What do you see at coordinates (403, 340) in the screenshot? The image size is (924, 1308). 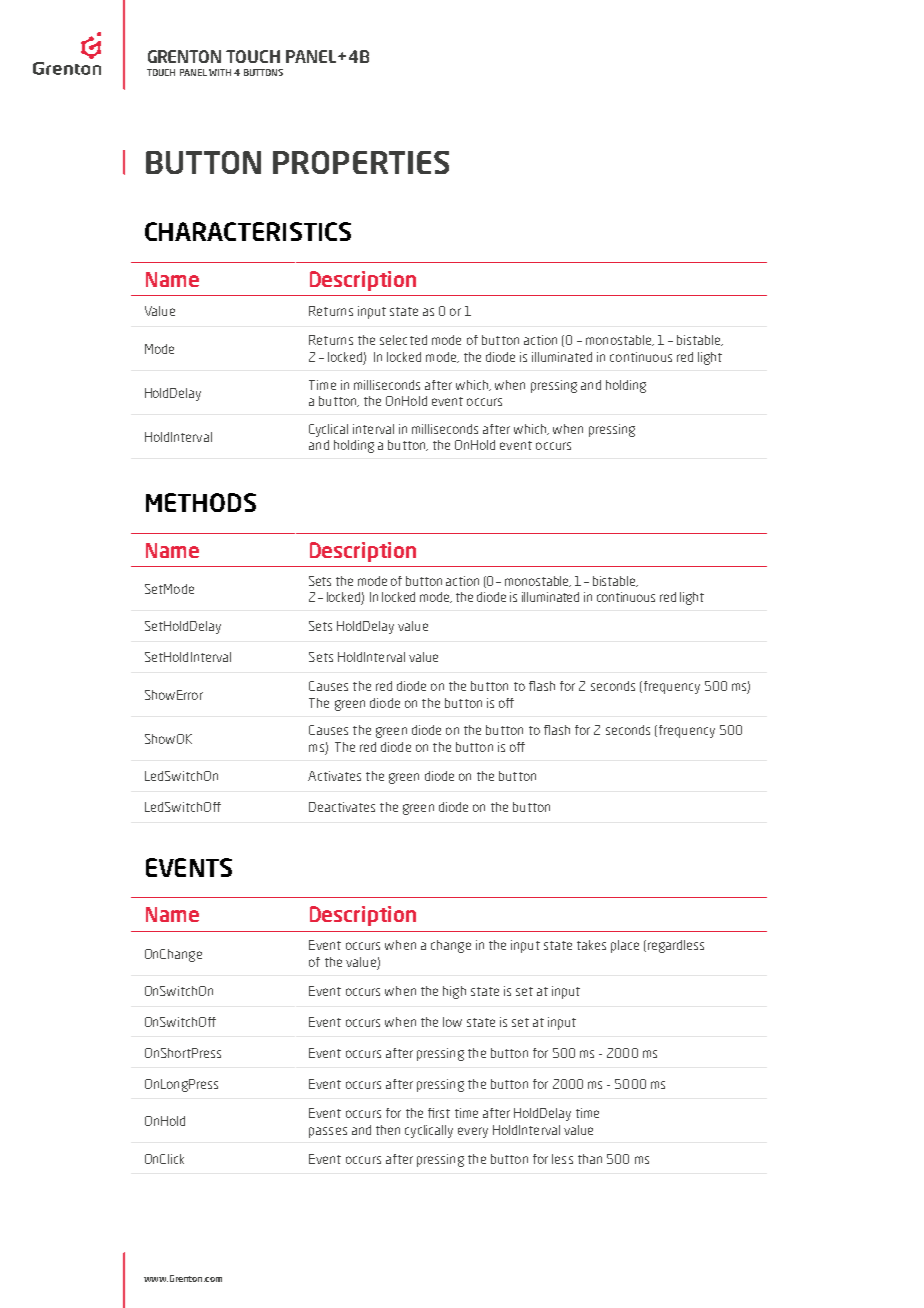 I see `selected` at bounding box center [403, 340].
